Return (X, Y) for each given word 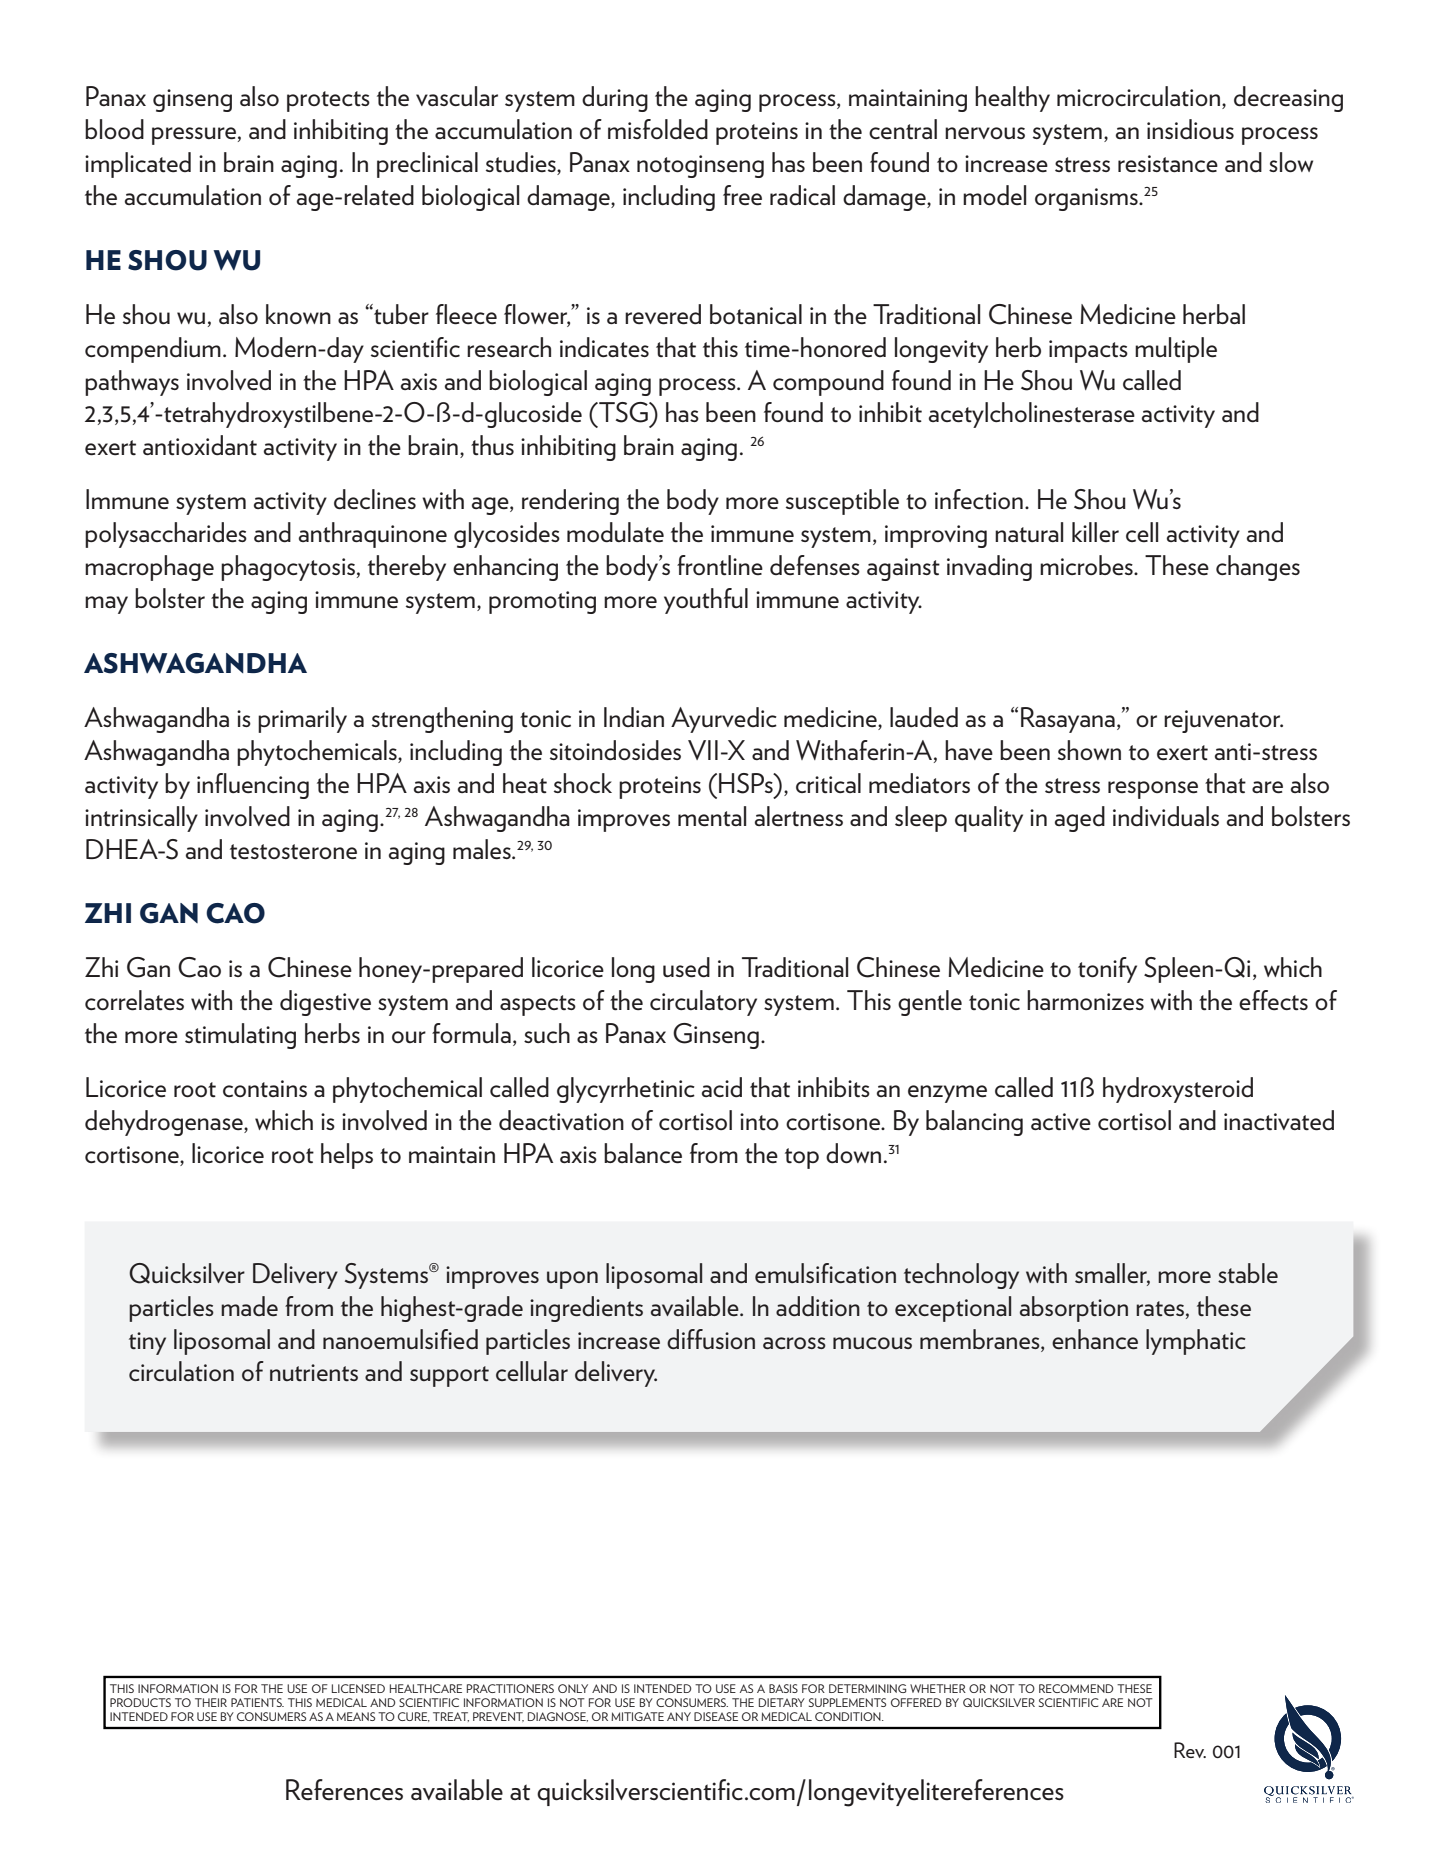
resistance (1168, 164)
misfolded (658, 129)
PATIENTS (257, 1702)
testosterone (293, 852)
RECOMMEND (1076, 1688)
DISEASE (716, 1716)
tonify (1107, 970)
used (686, 967)
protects (328, 101)
